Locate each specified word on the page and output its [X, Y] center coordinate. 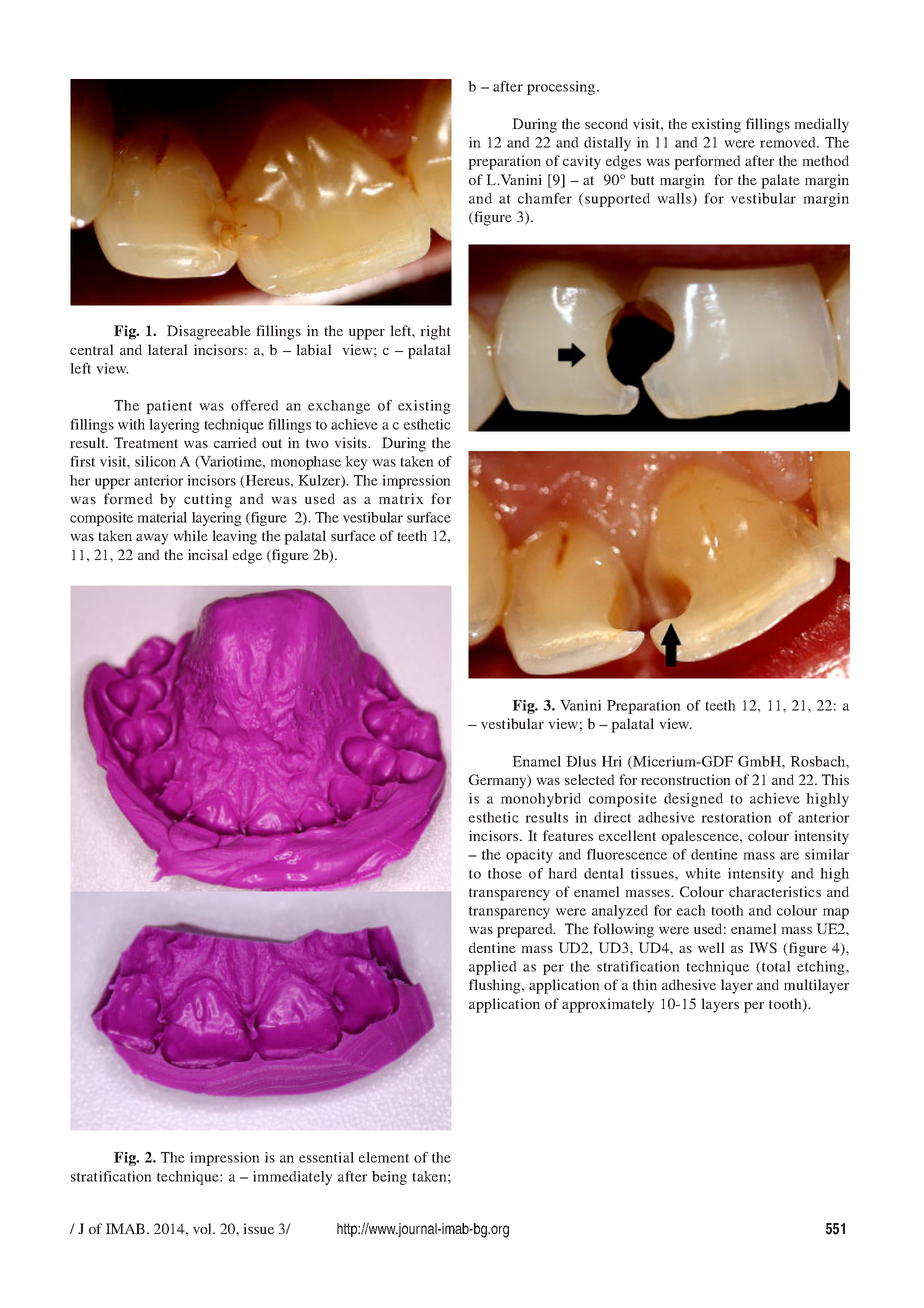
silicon [155, 461]
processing [562, 88]
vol [203, 1228]
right [435, 332]
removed [789, 142]
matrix [401, 498]
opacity [529, 856]
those [505, 873]
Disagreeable [209, 332]
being [389, 1178]
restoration [736, 817]
